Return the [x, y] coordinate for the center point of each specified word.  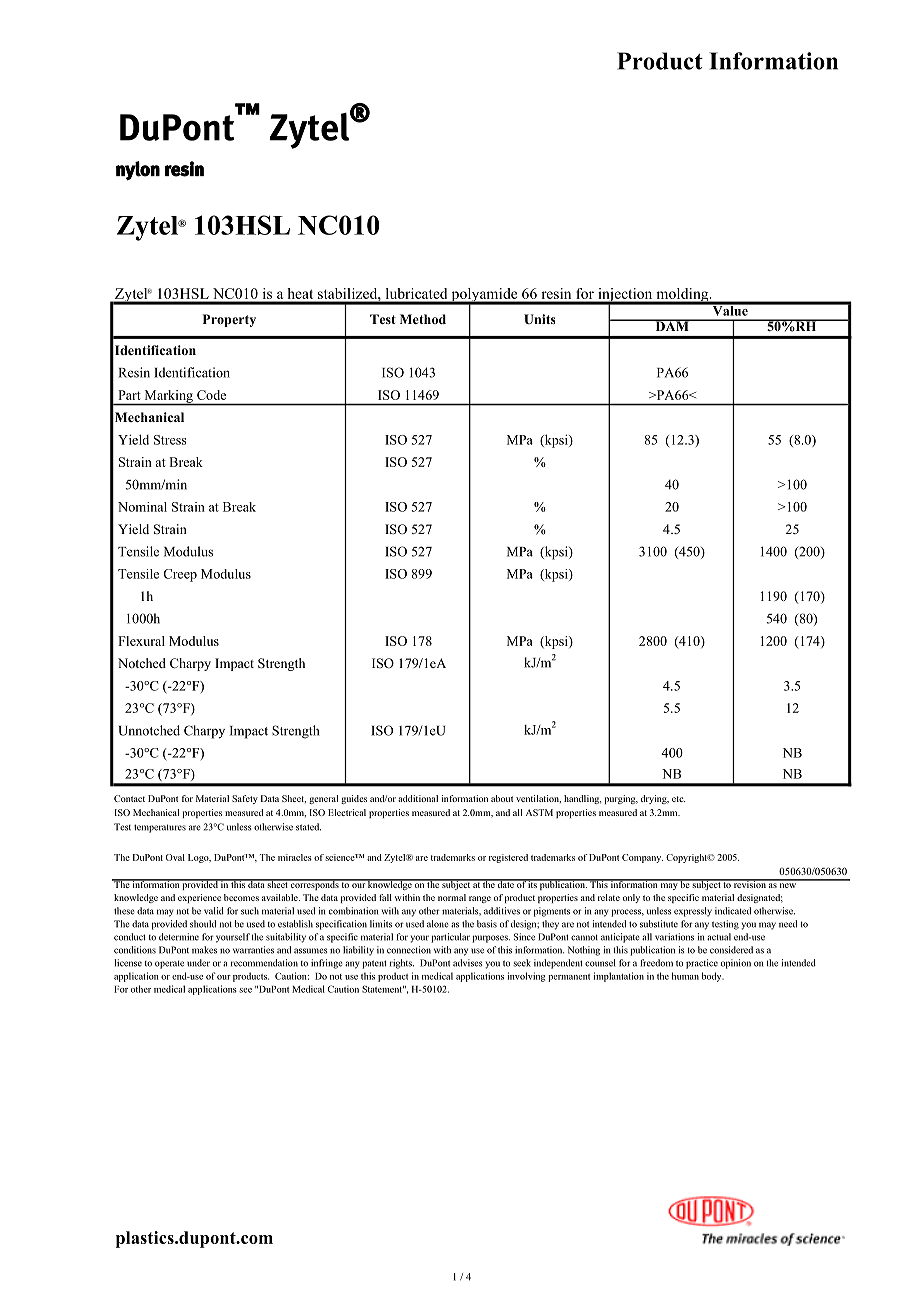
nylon [138, 171]
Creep [180, 575]
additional [418, 798]
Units [539, 319]
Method [423, 319]
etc [678, 799]
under [198, 963]
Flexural [141, 641]
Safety [245, 799]
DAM [672, 325]
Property [229, 320]
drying [655, 799]
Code [211, 395]
